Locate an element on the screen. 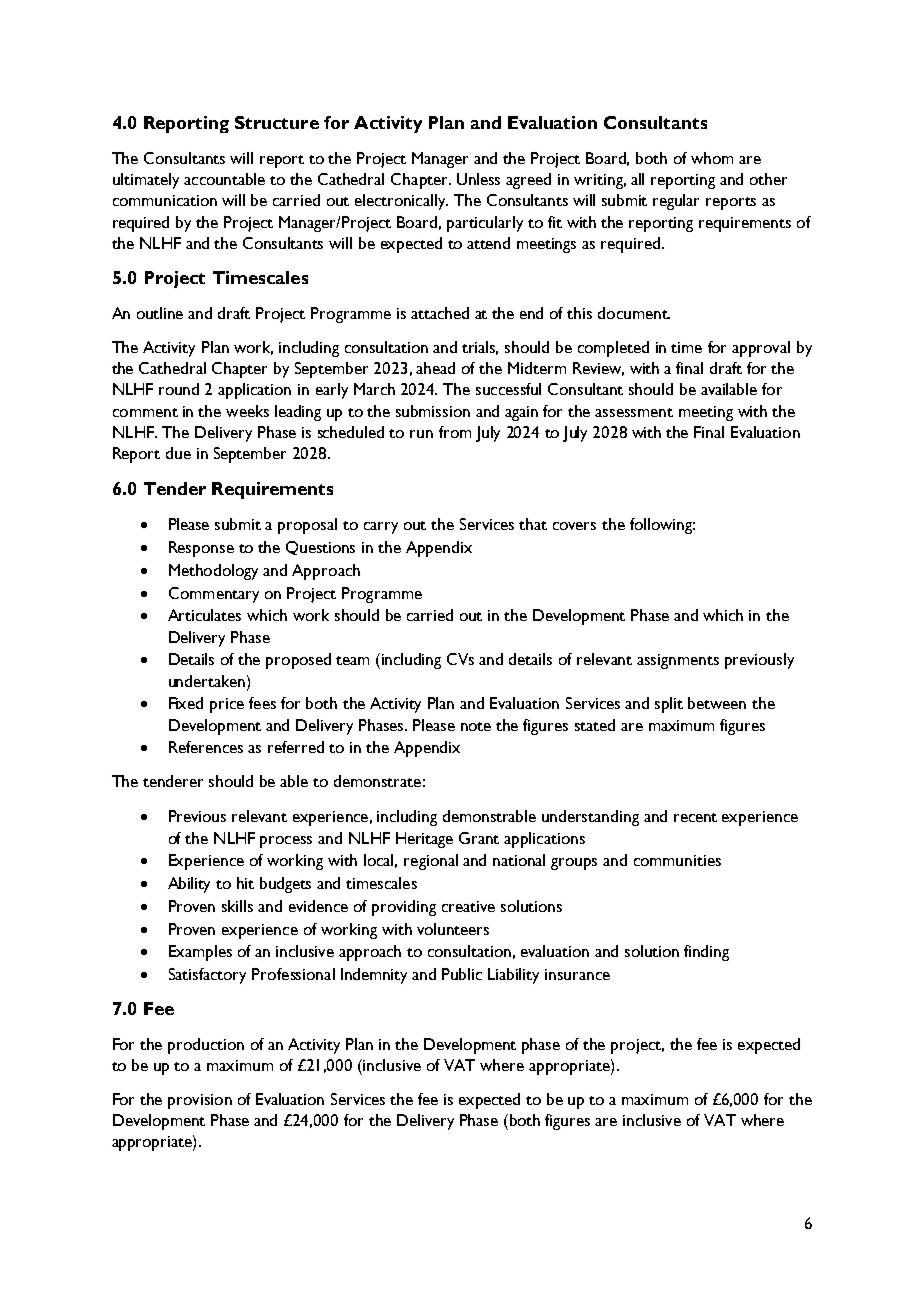 The width and height of the screenshot is (924, 1308). note is located at coordinates (476, 726).
